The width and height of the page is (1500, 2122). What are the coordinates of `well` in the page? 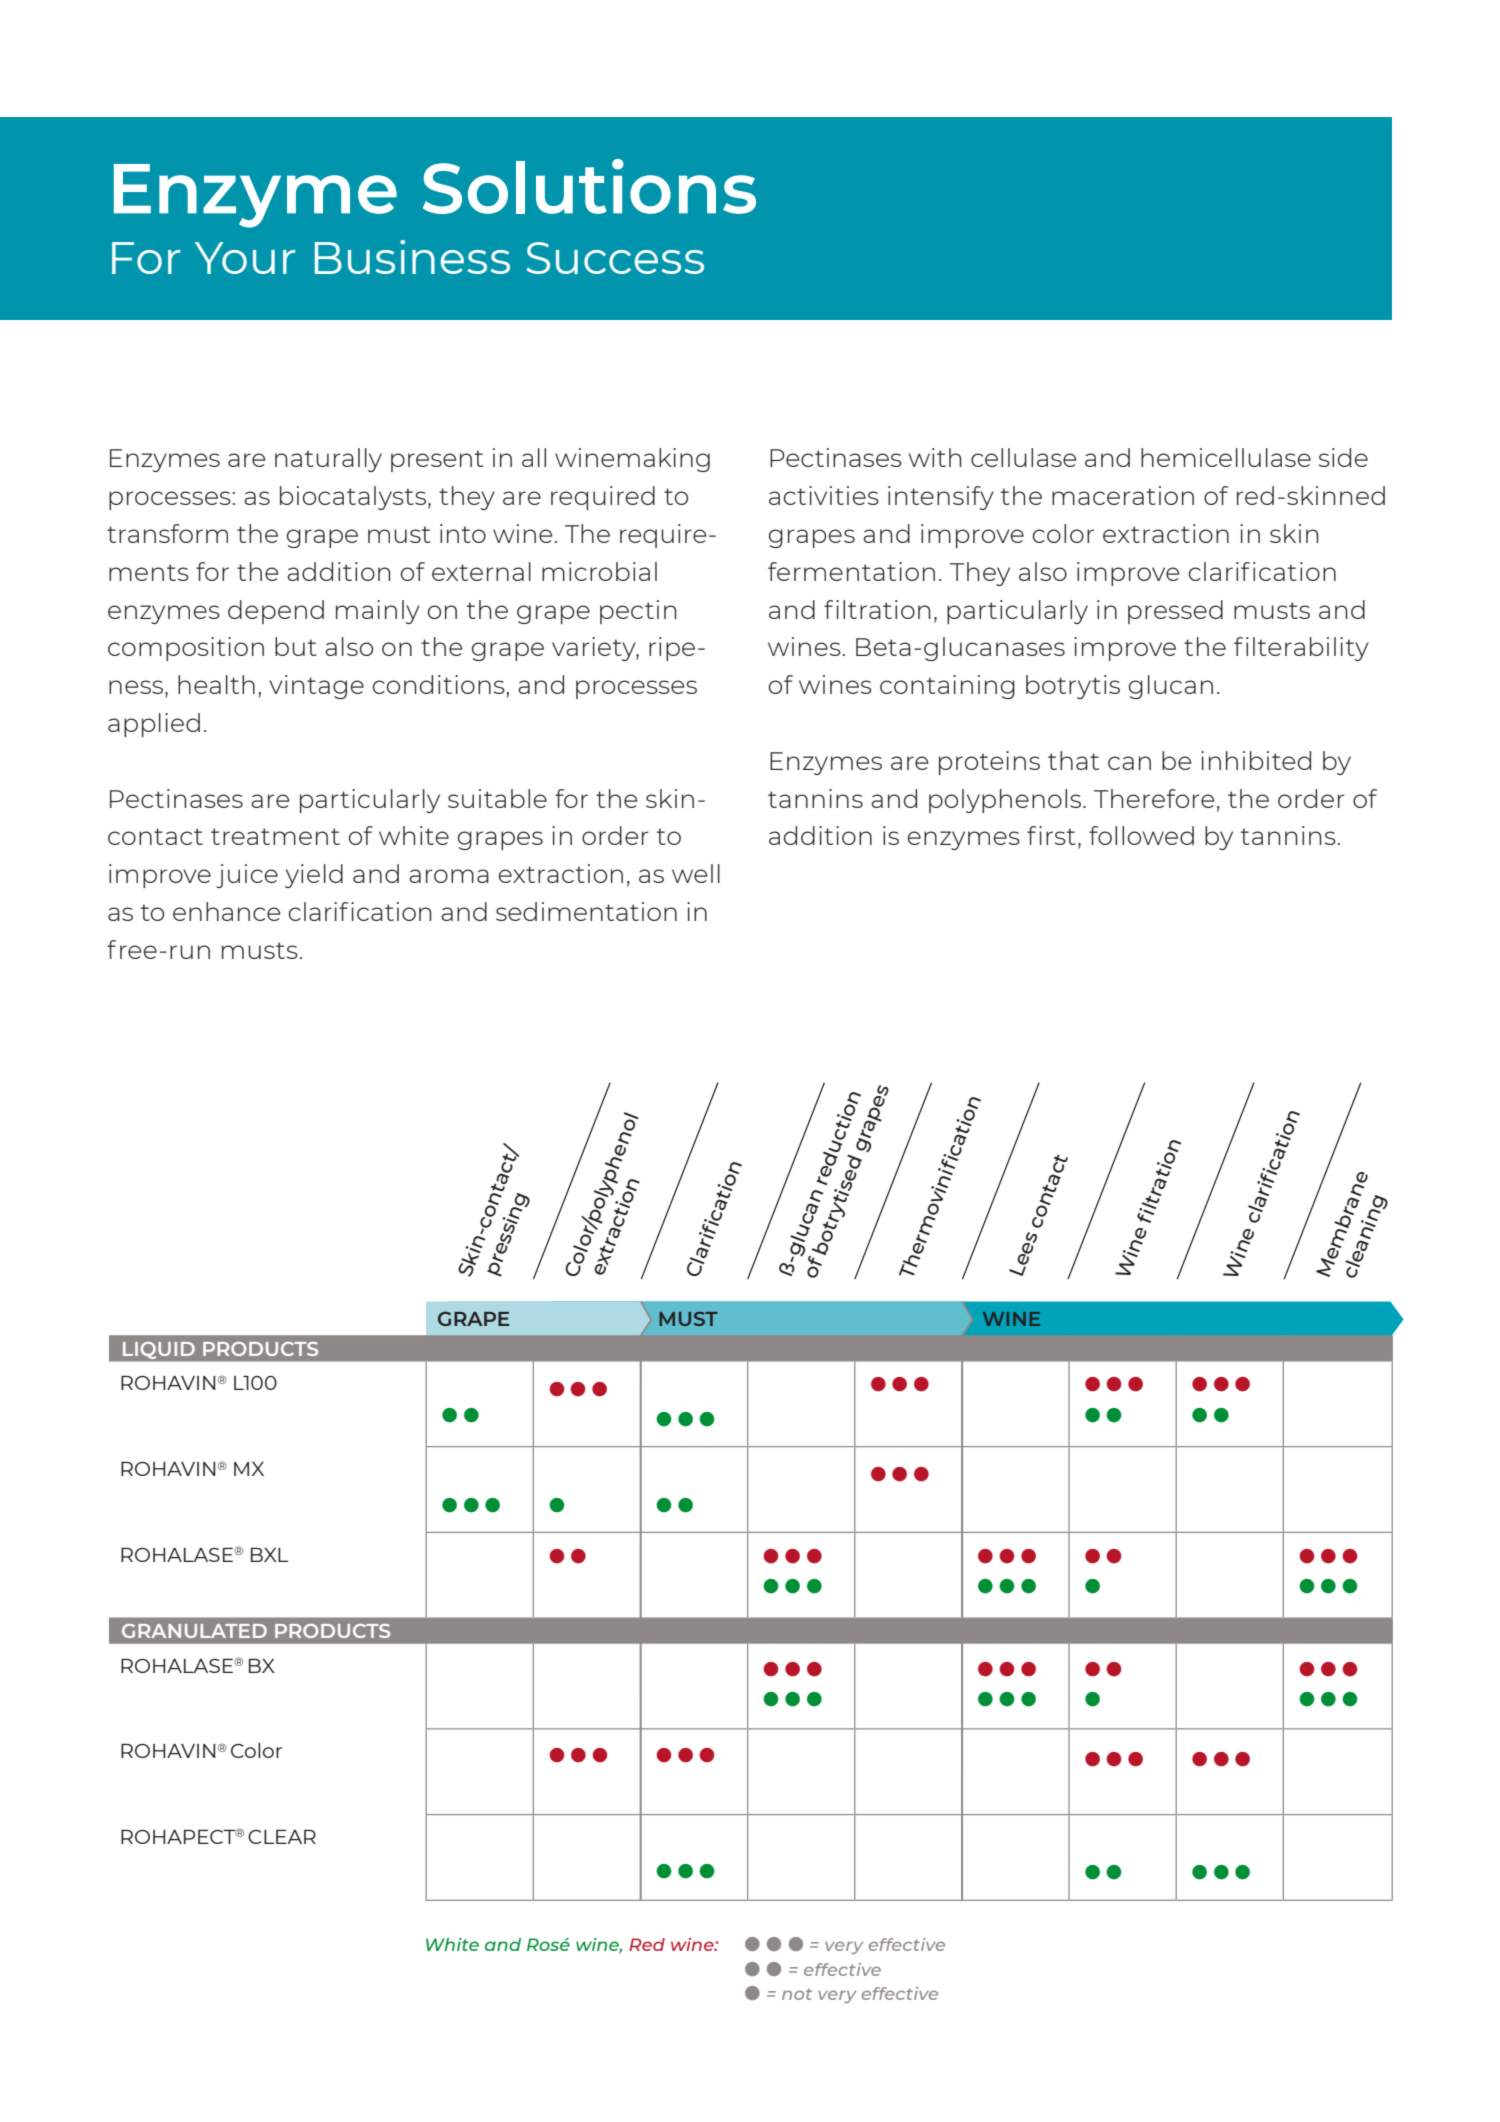 It's located at (696, 873).
